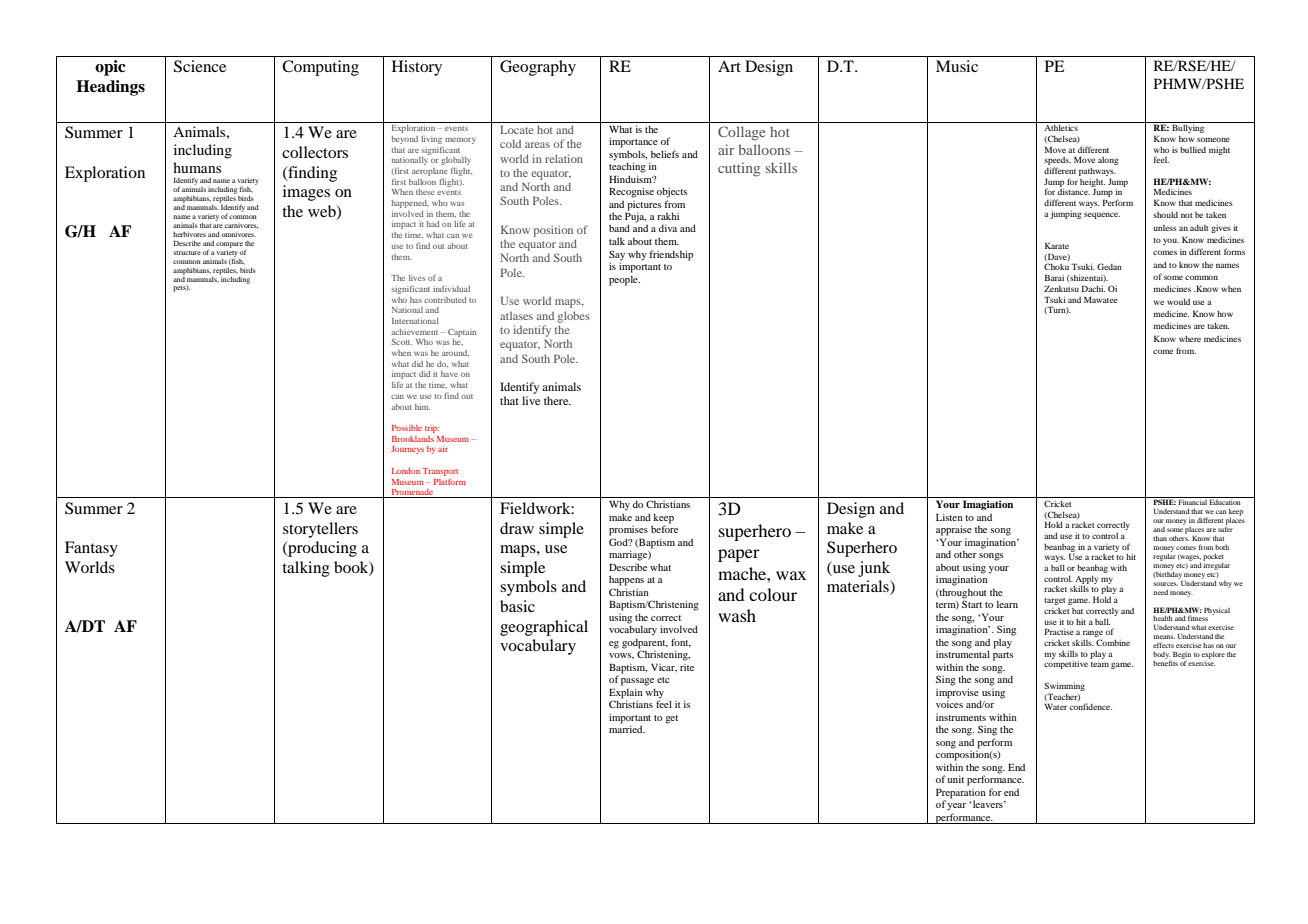 The image size is (1308, 924). Describe the element at coordinates (671, 255) in the screenshot. I see `friendship` at that location.
